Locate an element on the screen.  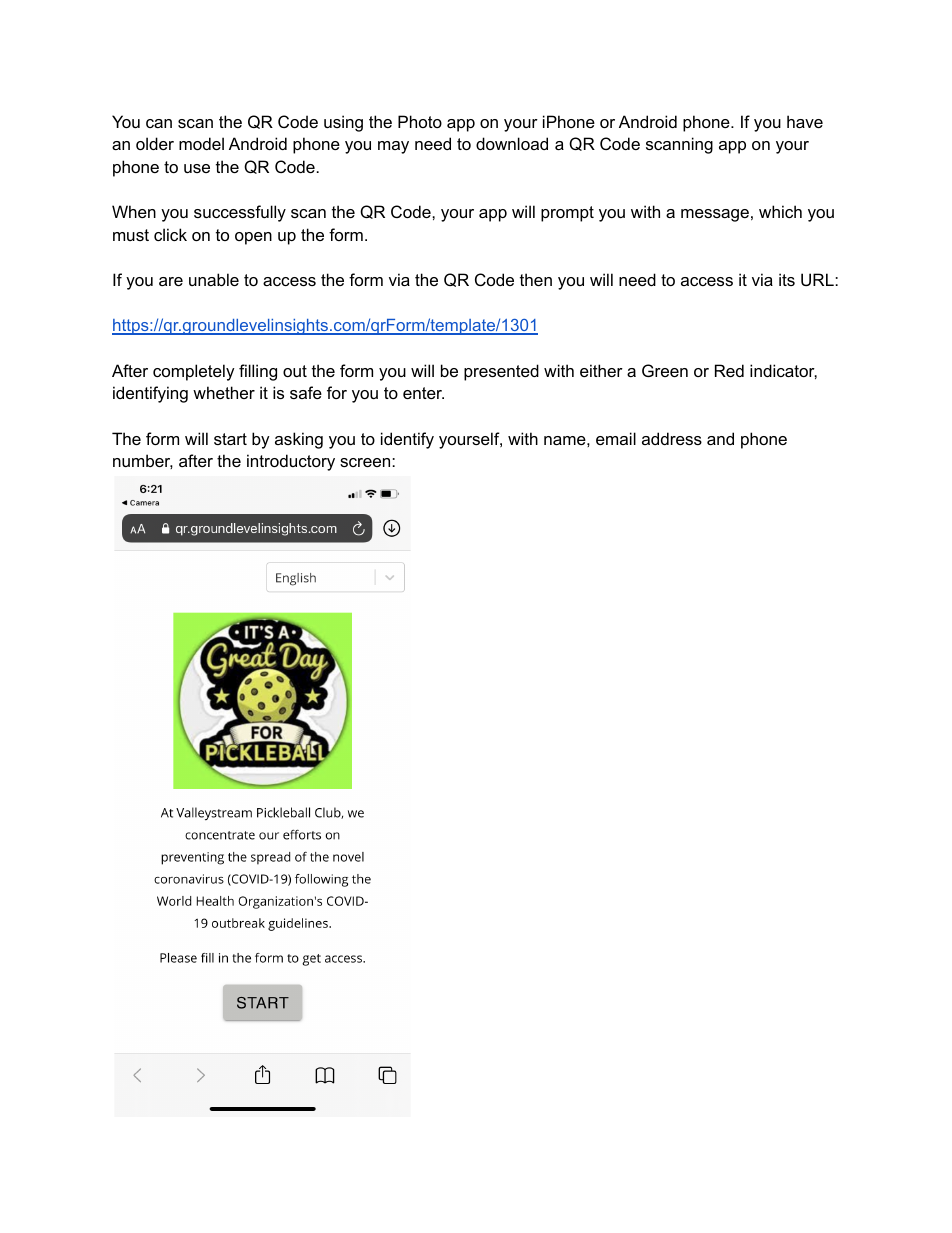
screen is located at coordinates (366, 462).
